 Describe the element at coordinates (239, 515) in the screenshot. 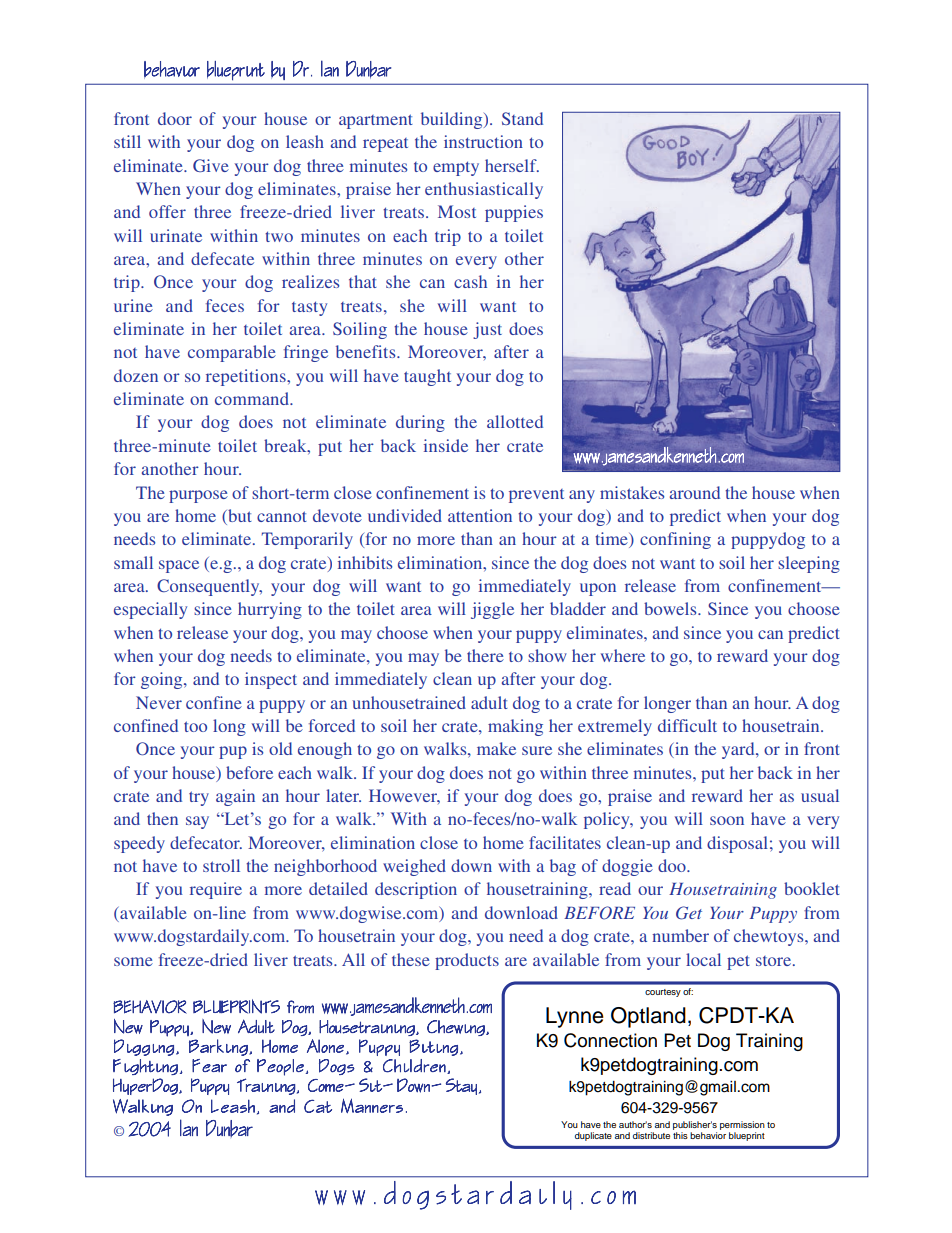

I see `but` at that location.
